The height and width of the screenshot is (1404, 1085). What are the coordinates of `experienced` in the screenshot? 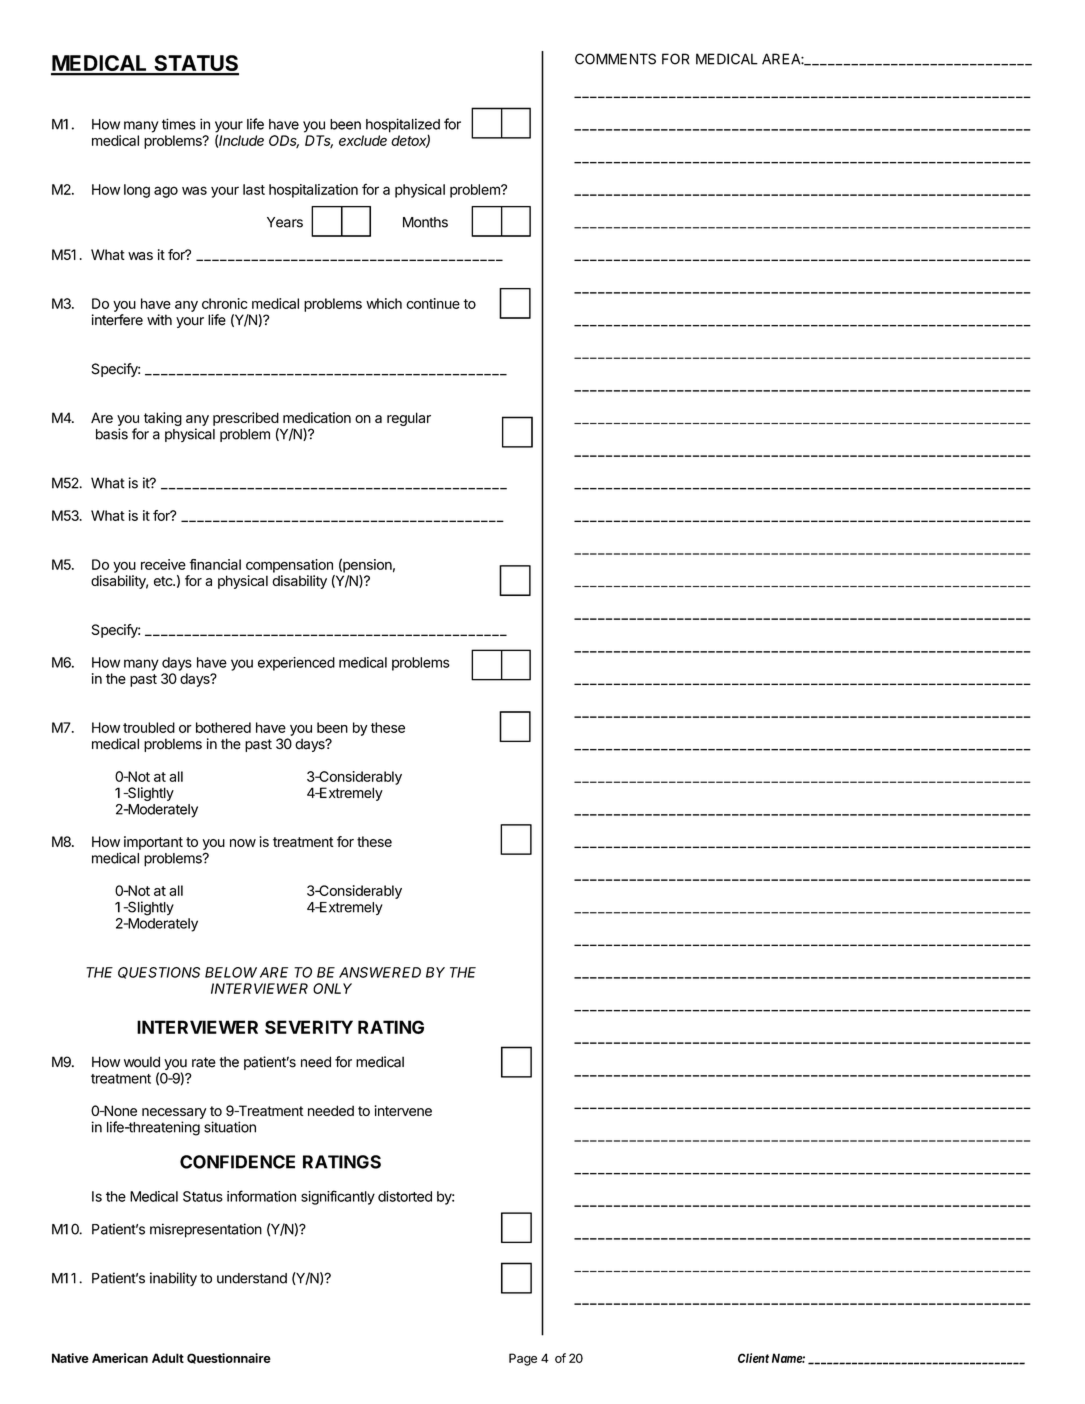 It's located at (296, 664).
